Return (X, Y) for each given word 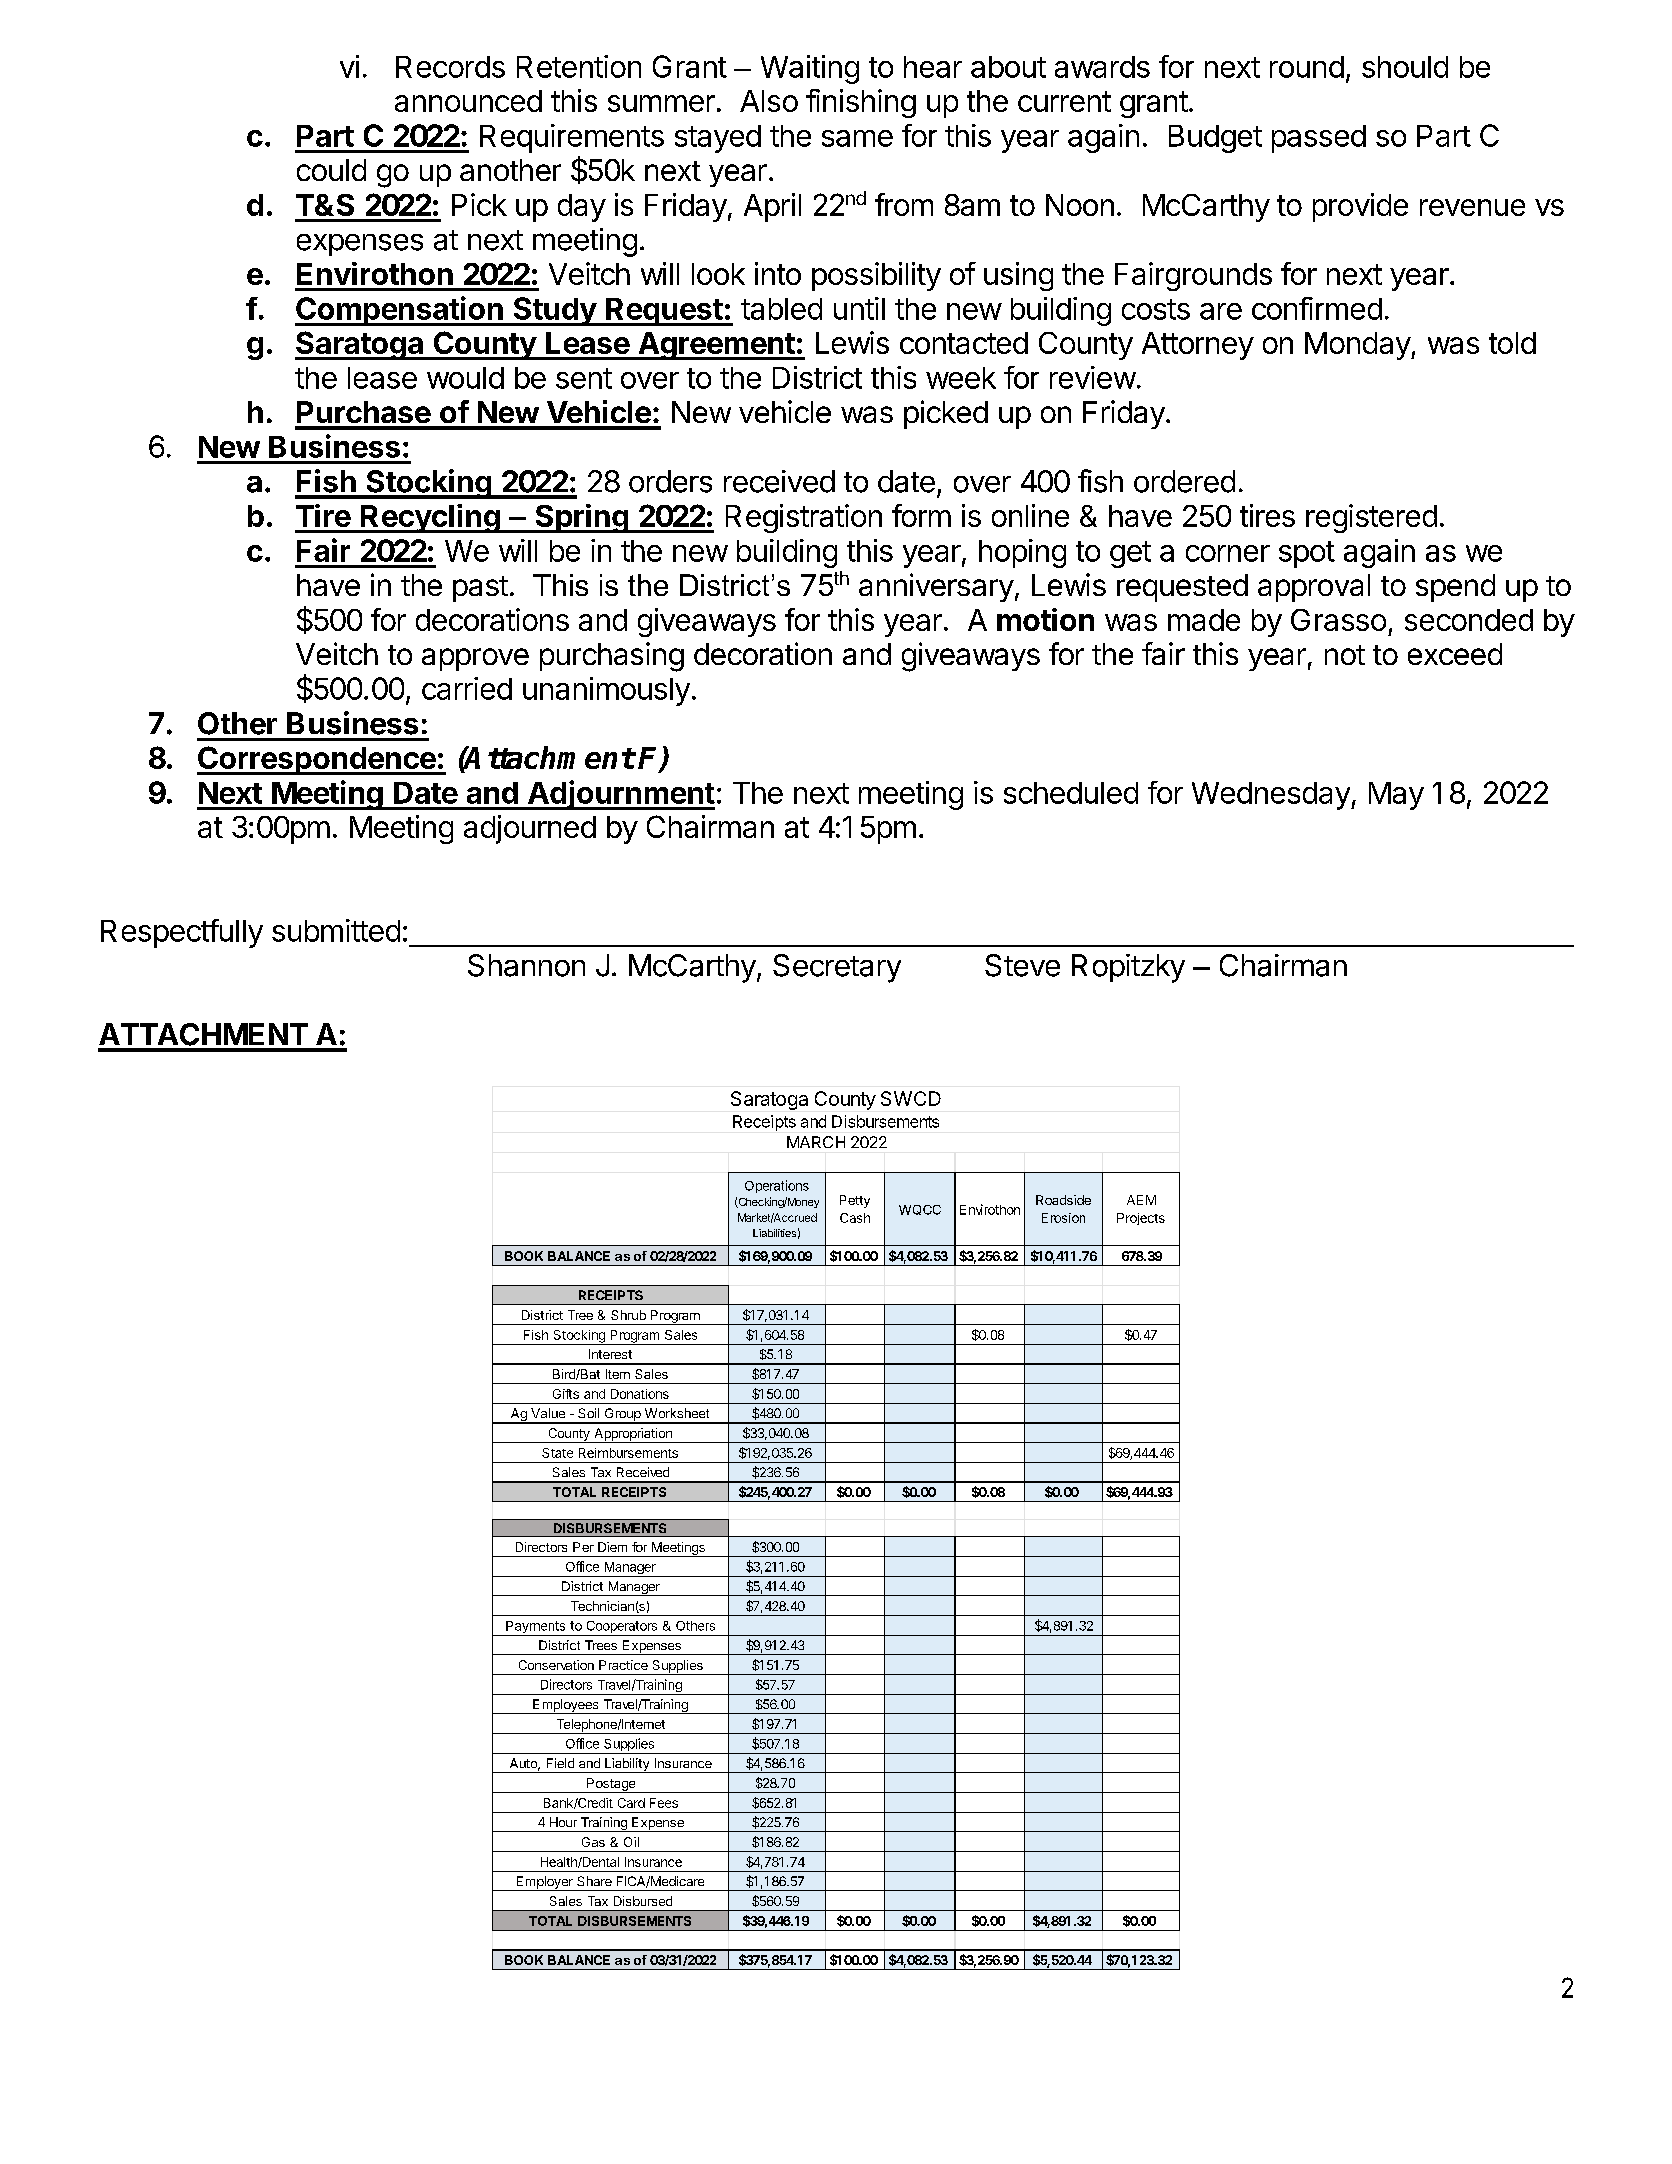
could (331, 170)
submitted (336, 930)
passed (1319, 139)
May (1396, 796)
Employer (544, 1883)
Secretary (837, 968)
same (857, 138)
